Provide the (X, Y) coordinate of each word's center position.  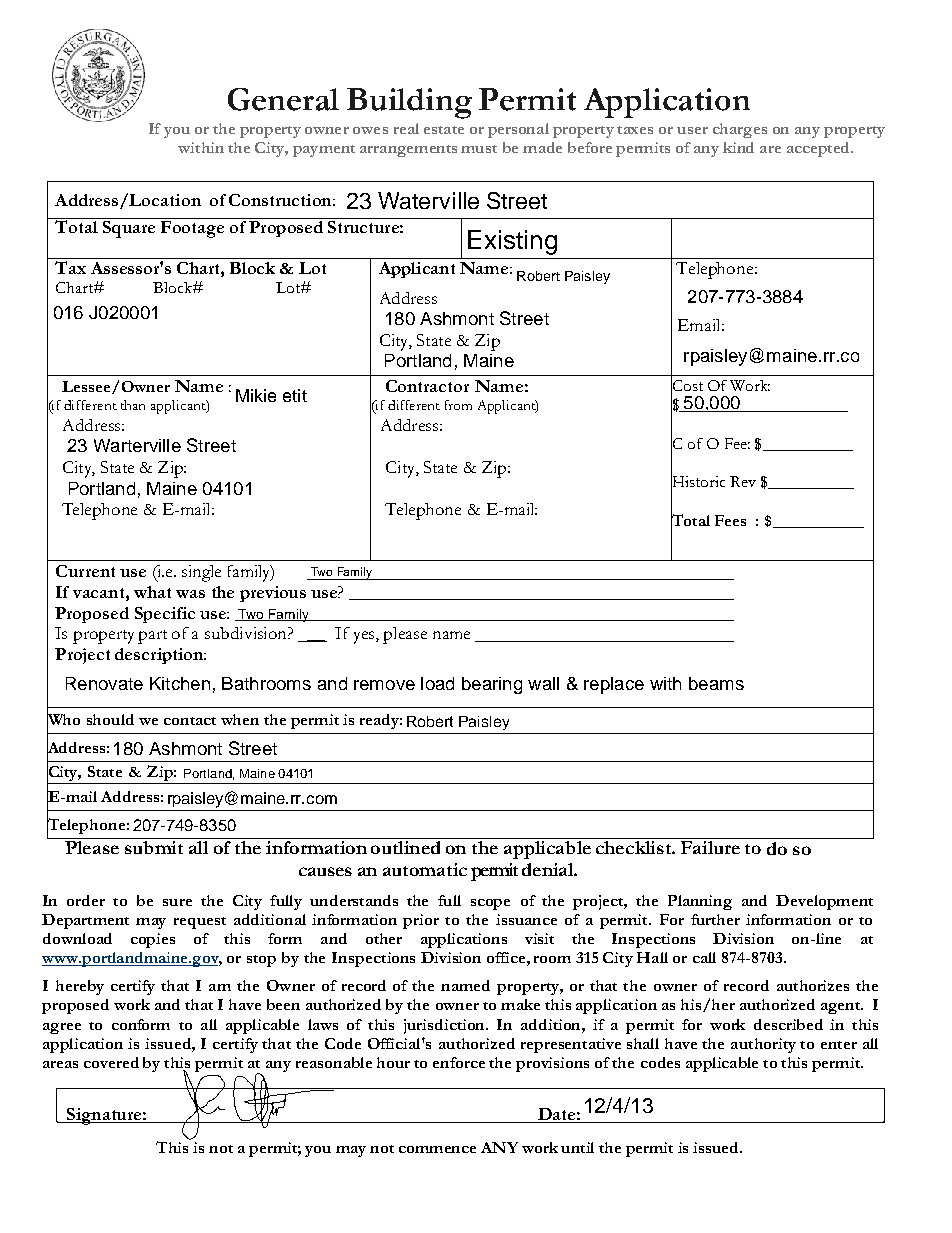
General (283, 99)
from (458, 405)
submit (154, 846)
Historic (698, 482)
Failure (710, 846)
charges (740, 130)
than (133, 405)
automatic (425, 869)
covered (111, 1062)
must (479, 149)
